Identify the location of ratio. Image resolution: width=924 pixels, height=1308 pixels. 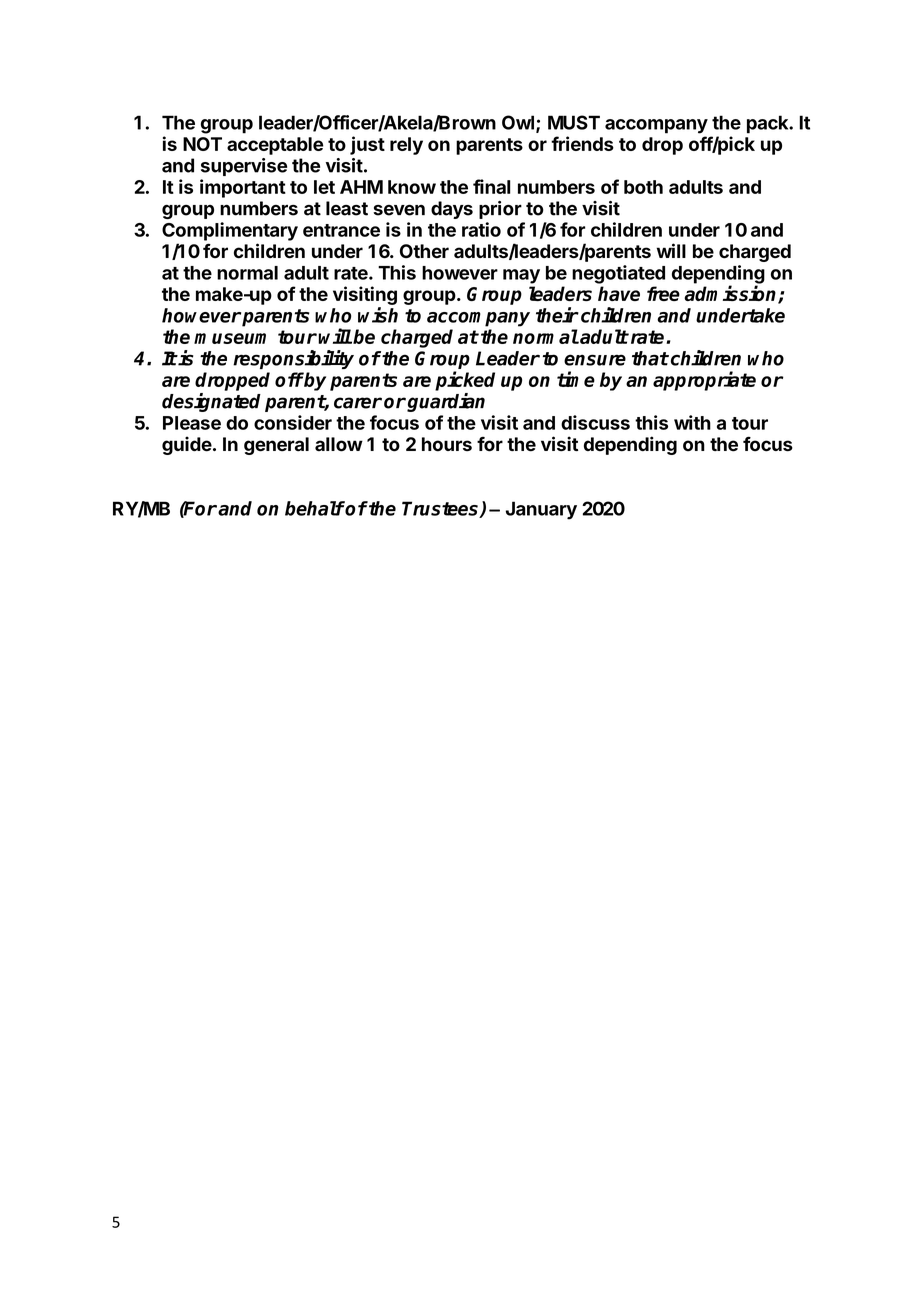
(481, 229).
